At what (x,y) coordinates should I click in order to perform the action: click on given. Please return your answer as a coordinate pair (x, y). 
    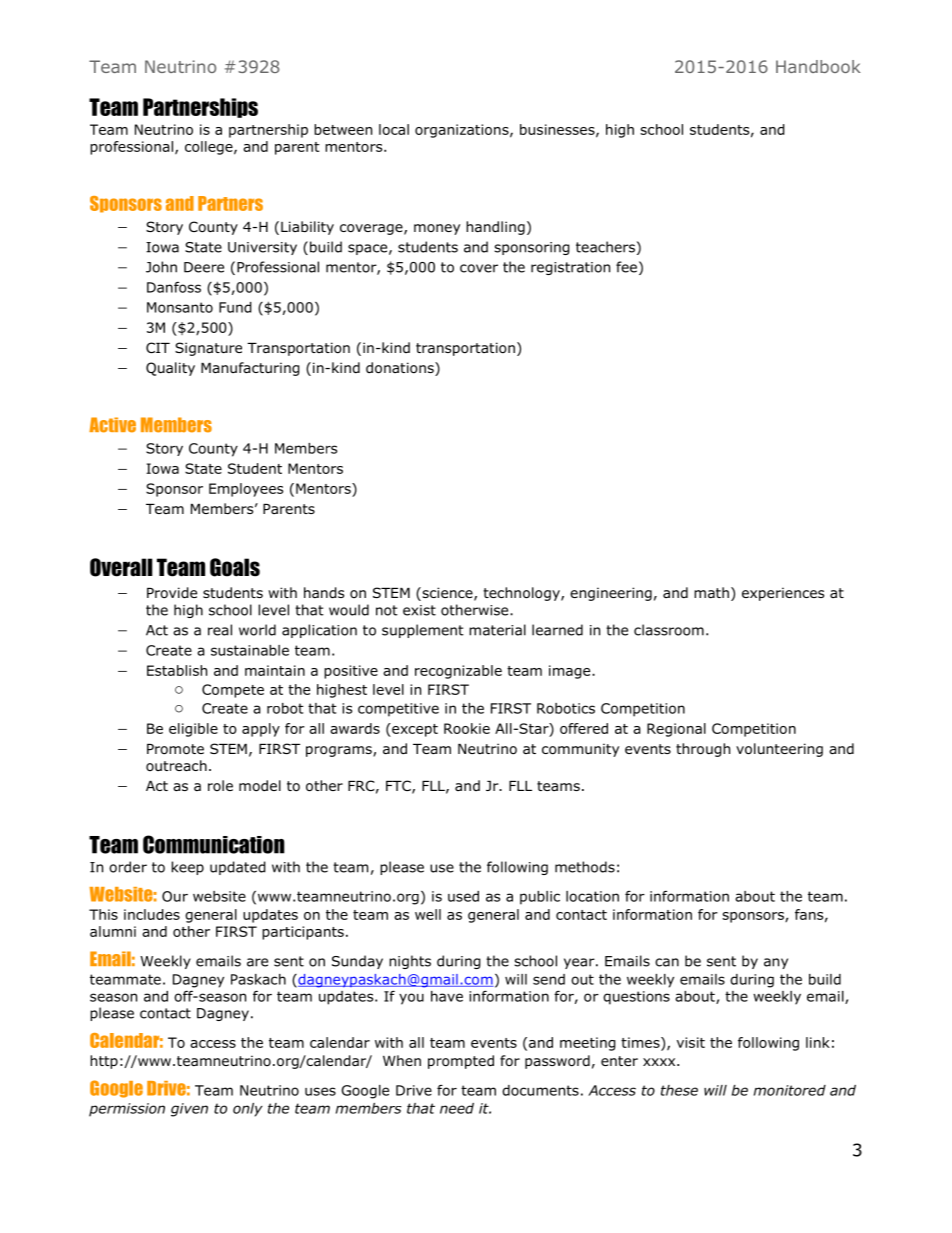
    Looking at the image, I should click on (189, 1110).
